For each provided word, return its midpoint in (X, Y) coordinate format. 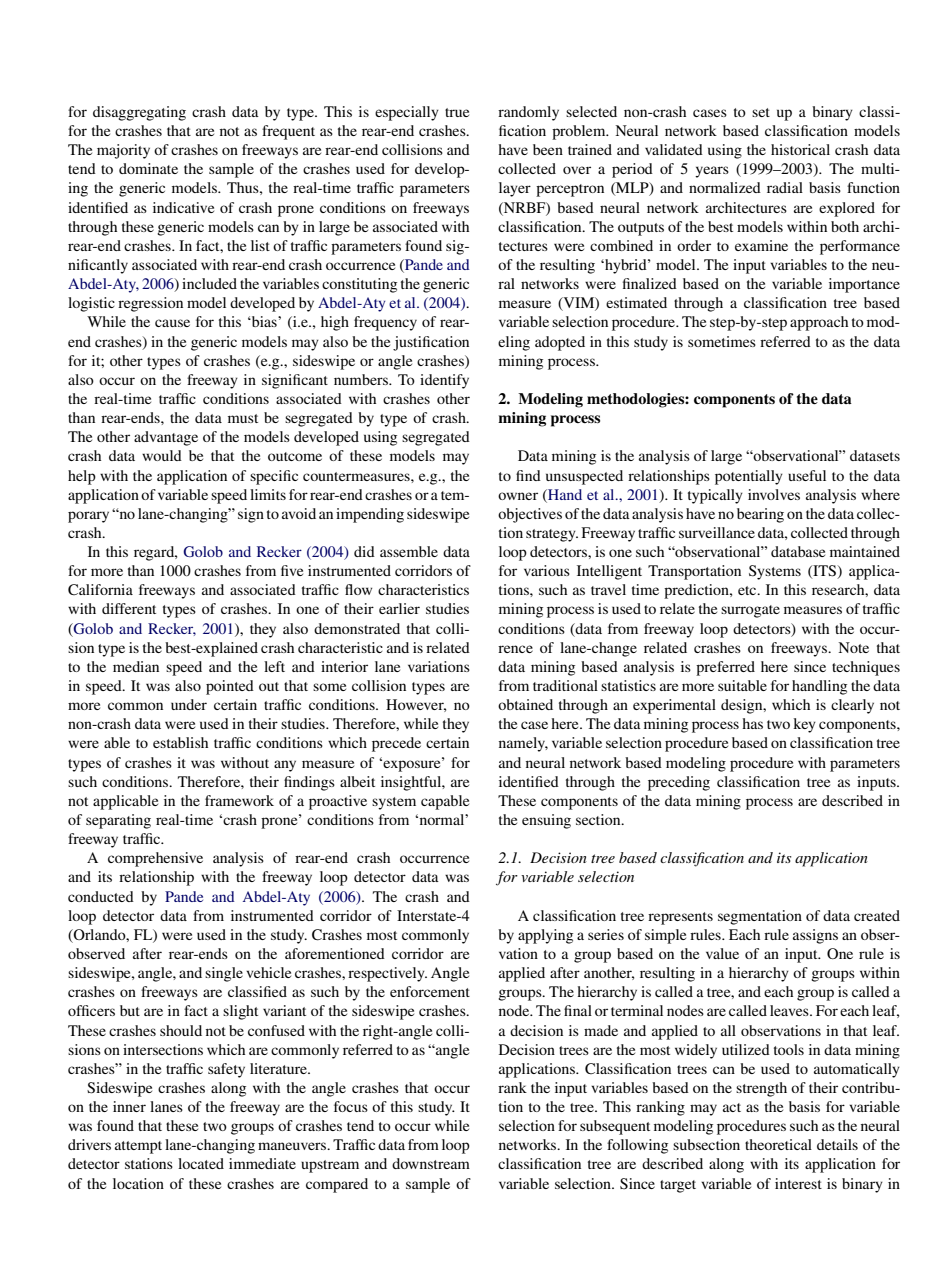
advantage (166, 438)
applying (545, 936)
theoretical (778, 1144)
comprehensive (155, 859)
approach (819, 323)
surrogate (750, 611)
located (201, 1163)
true (457, 112)
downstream (431, 1163)
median (136, 666)
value (722, 953)
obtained (525, 704)
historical (800, 149)
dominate (148, 168)
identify (444, 381)
